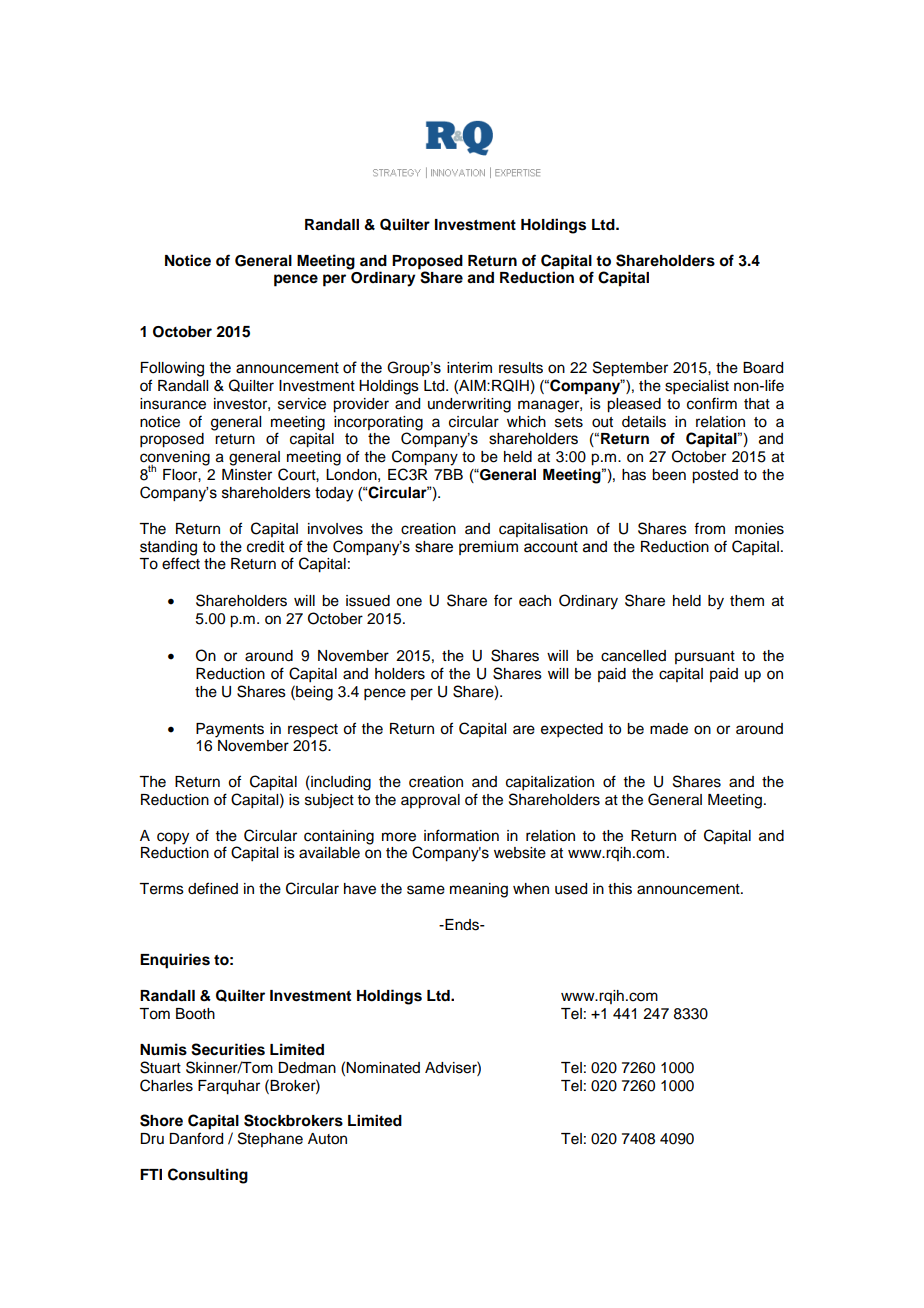 Image resolution: width=924 pixels, height=1308 pixels. I want to click on Consulting, so click(208, 1176).
